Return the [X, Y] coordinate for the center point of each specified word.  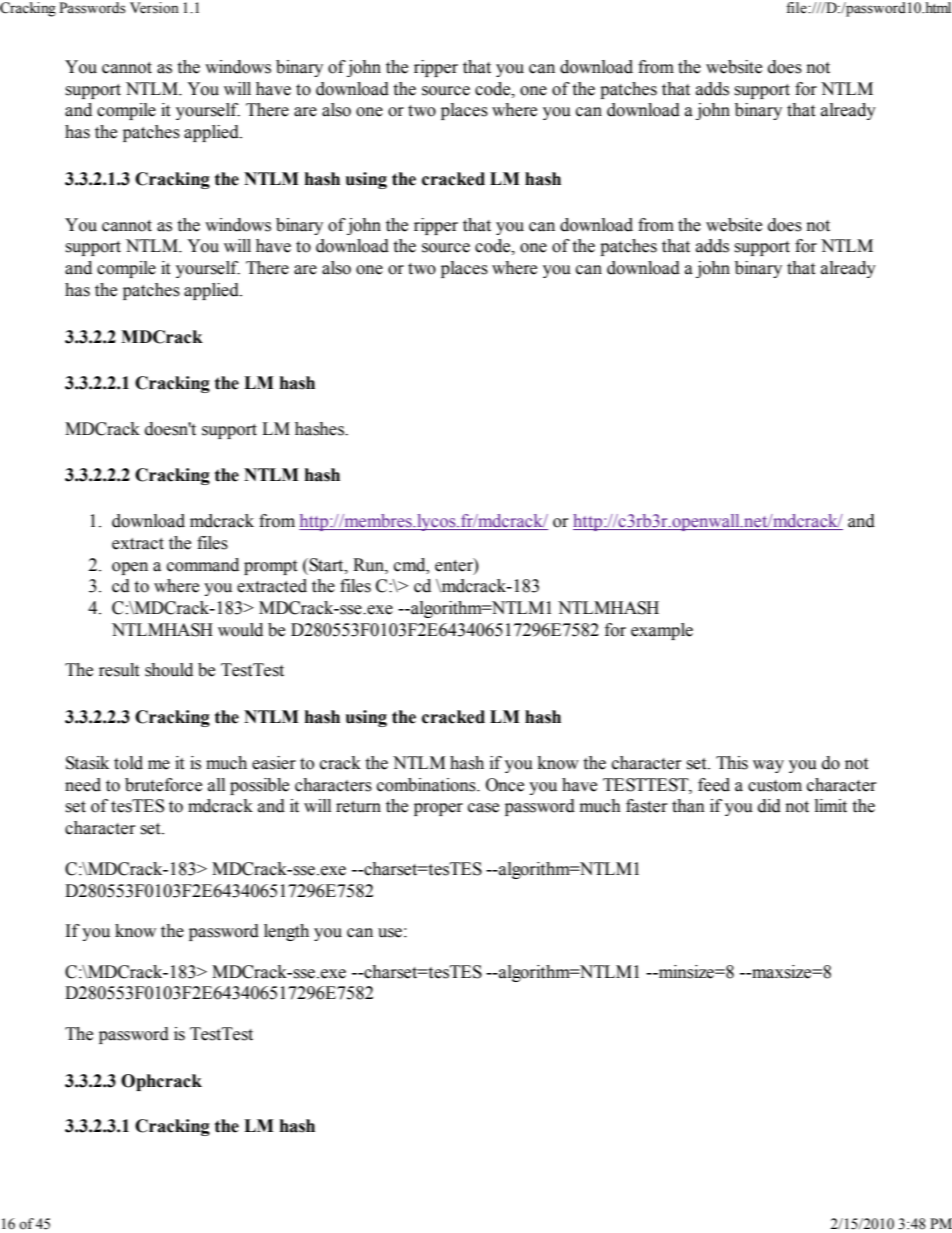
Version [154, 8]
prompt [270, 567]
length [286, 932]
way [768, 766]
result [119, 670]
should [169, 670]
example [662, 631]
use [390, 933]
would [240, 630]
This [732, 763]
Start [326, 565]
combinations [427, 785]
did [769, 806]
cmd [411, 565]
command [203, 565]
